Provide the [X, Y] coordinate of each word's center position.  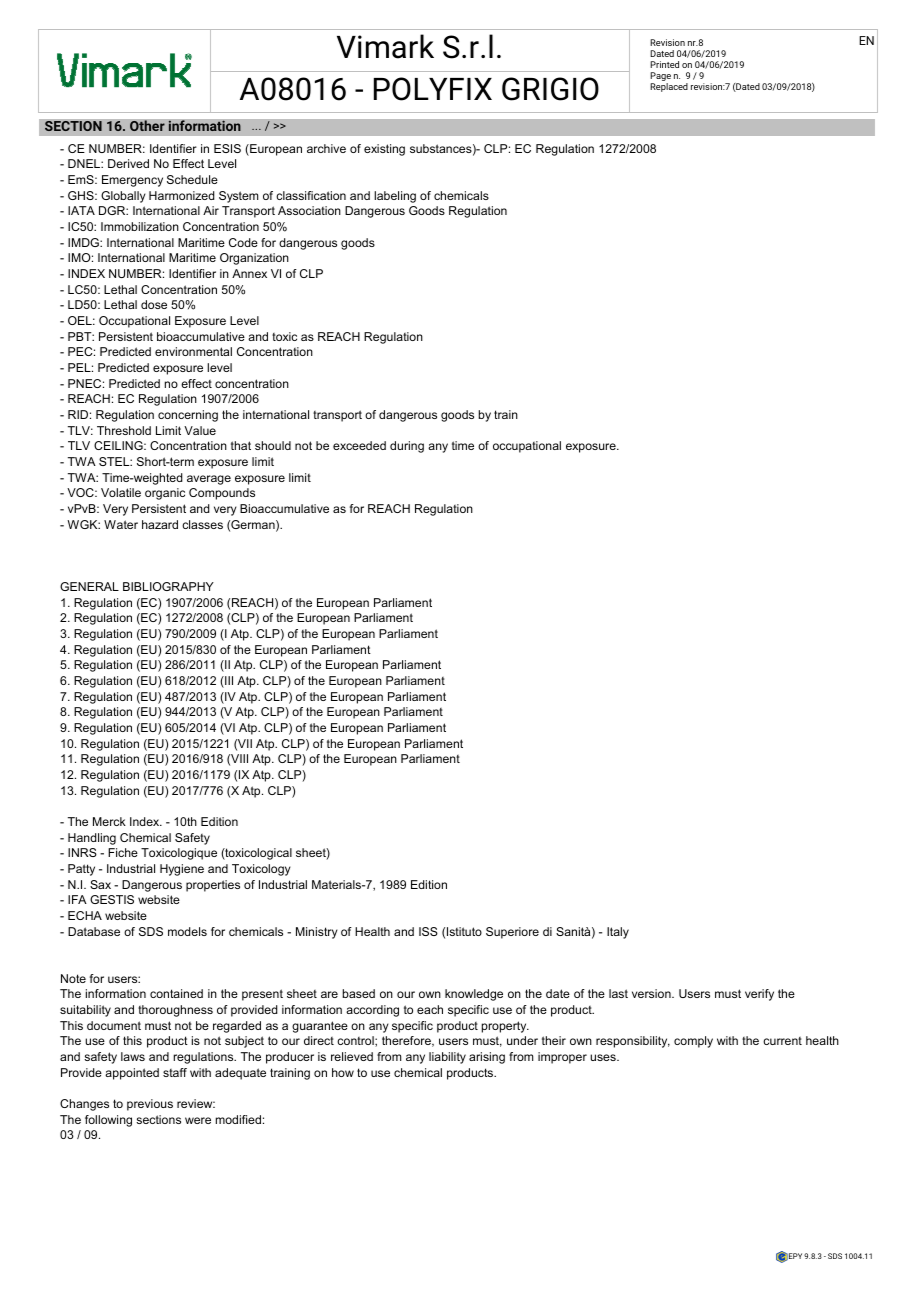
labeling [395, 197]
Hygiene [182, 870]
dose [154, 304]
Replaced [669, 87]
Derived [128, 163]
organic [165, 494]
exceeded [359, 445]
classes [202, 524]
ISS [428, 931]
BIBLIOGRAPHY [168, 586]
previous [150, 1105]
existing [384, 150]
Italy [618, 933]
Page [660, 78]
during [407, 447]
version [652, 993]
